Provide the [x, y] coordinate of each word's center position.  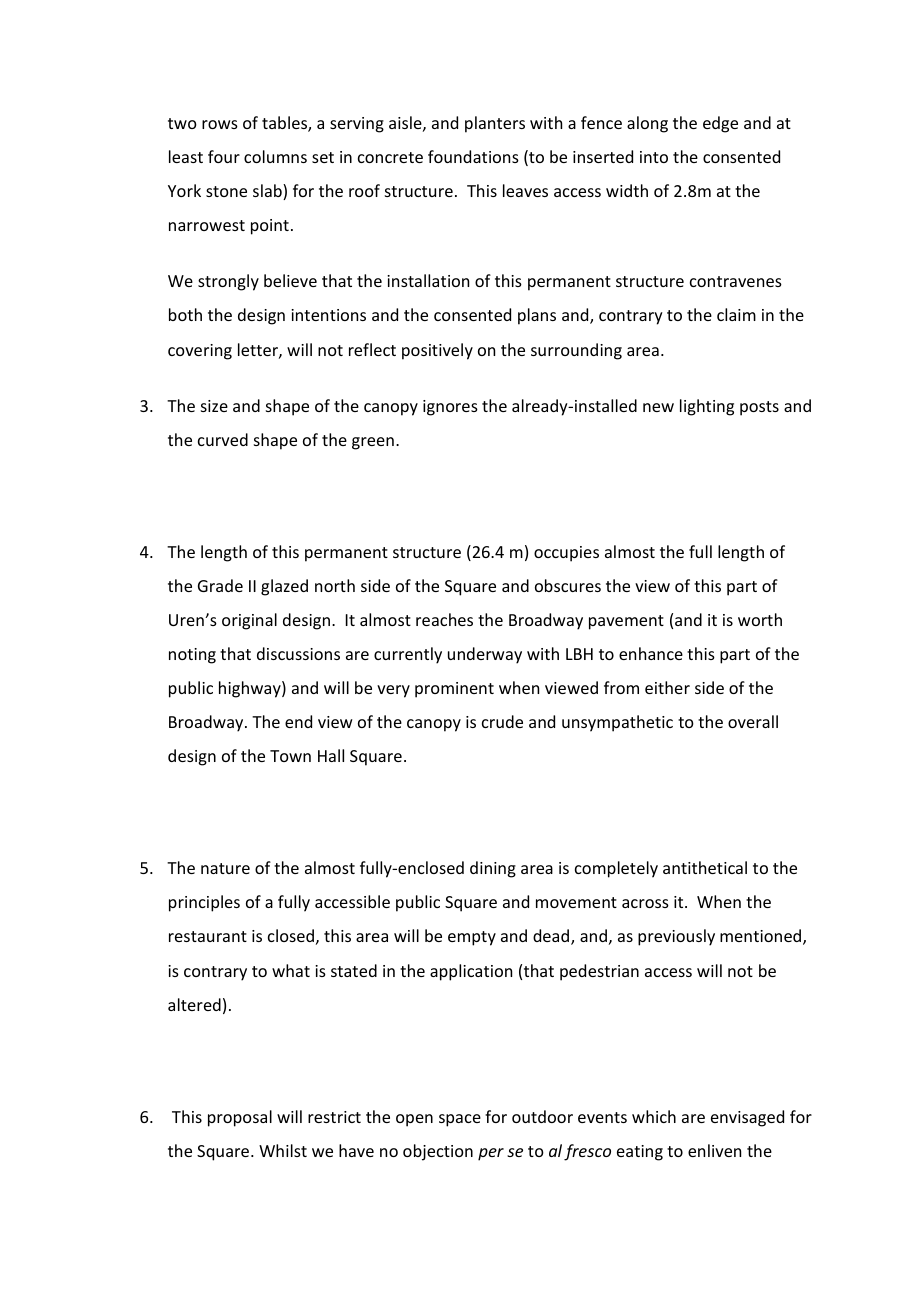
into [654, 157]
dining [493, 869]
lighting [707, 407]
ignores [450, 408]
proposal [240, 1118]
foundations [473, 156]
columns [275, 156]
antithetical [705, 867]
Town [290, 756]
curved [223, 439]
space [460, 1120]
